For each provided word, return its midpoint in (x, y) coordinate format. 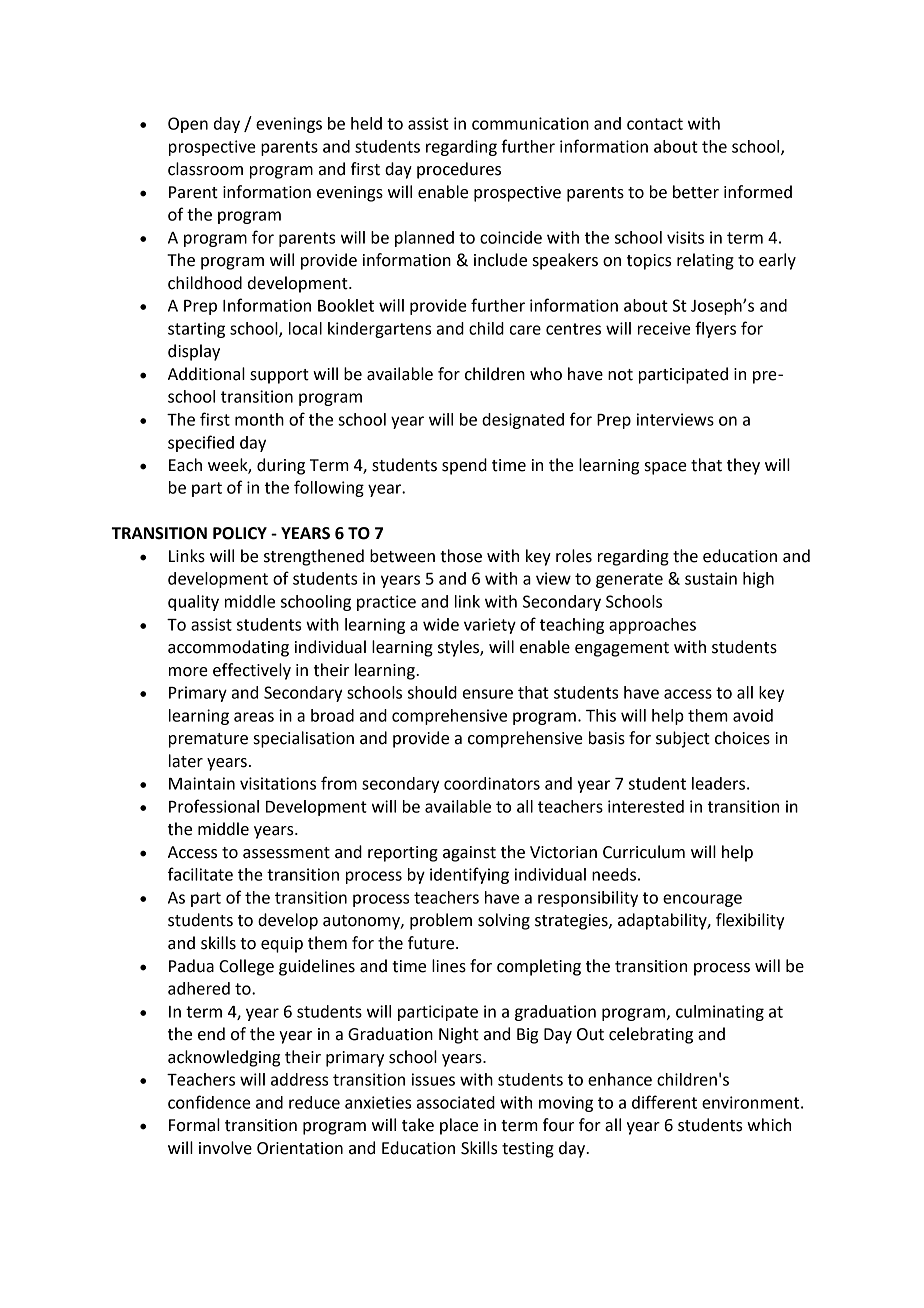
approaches (652, 626)
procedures (459, 170)
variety (490, 626)
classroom (205, 169)
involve (225, 1148)
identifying (469, 875)
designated (523, 421)
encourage (702, 900)
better (696, 192)
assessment (286, 853)
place (459, 1126)
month (259, 419)
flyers (715, 329)
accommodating (228, 648)
